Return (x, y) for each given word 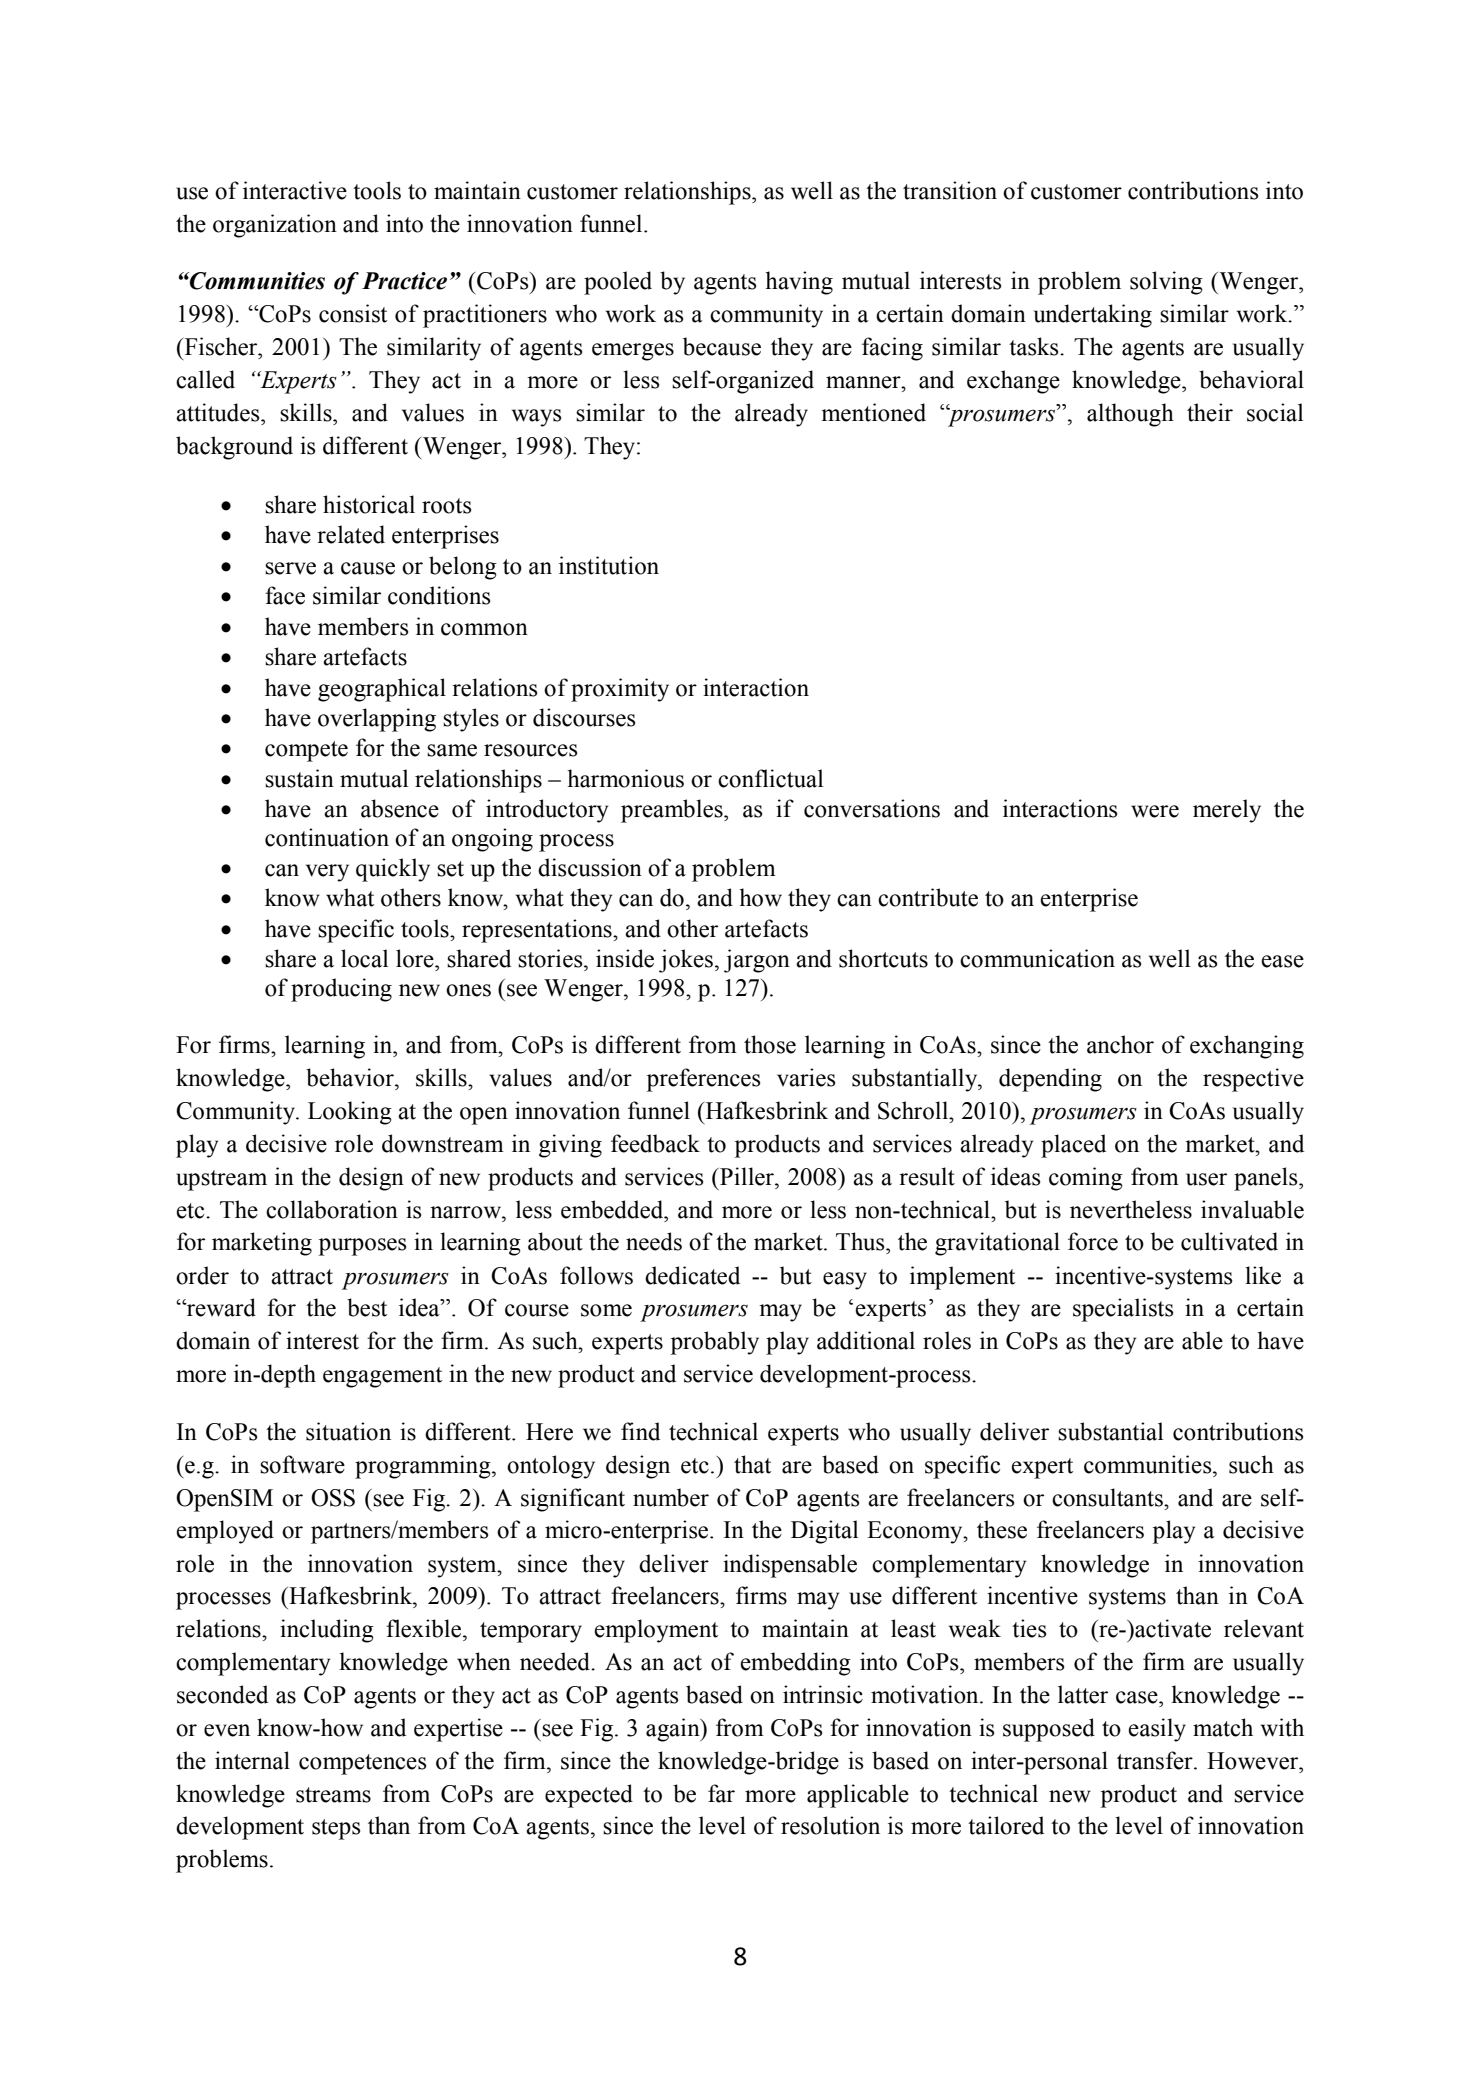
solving (1166, 283)
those (770, 1044)
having (799, 283)
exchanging (1247, 1047)
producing (341, 990)
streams (333, 1795)
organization (275, 226)
